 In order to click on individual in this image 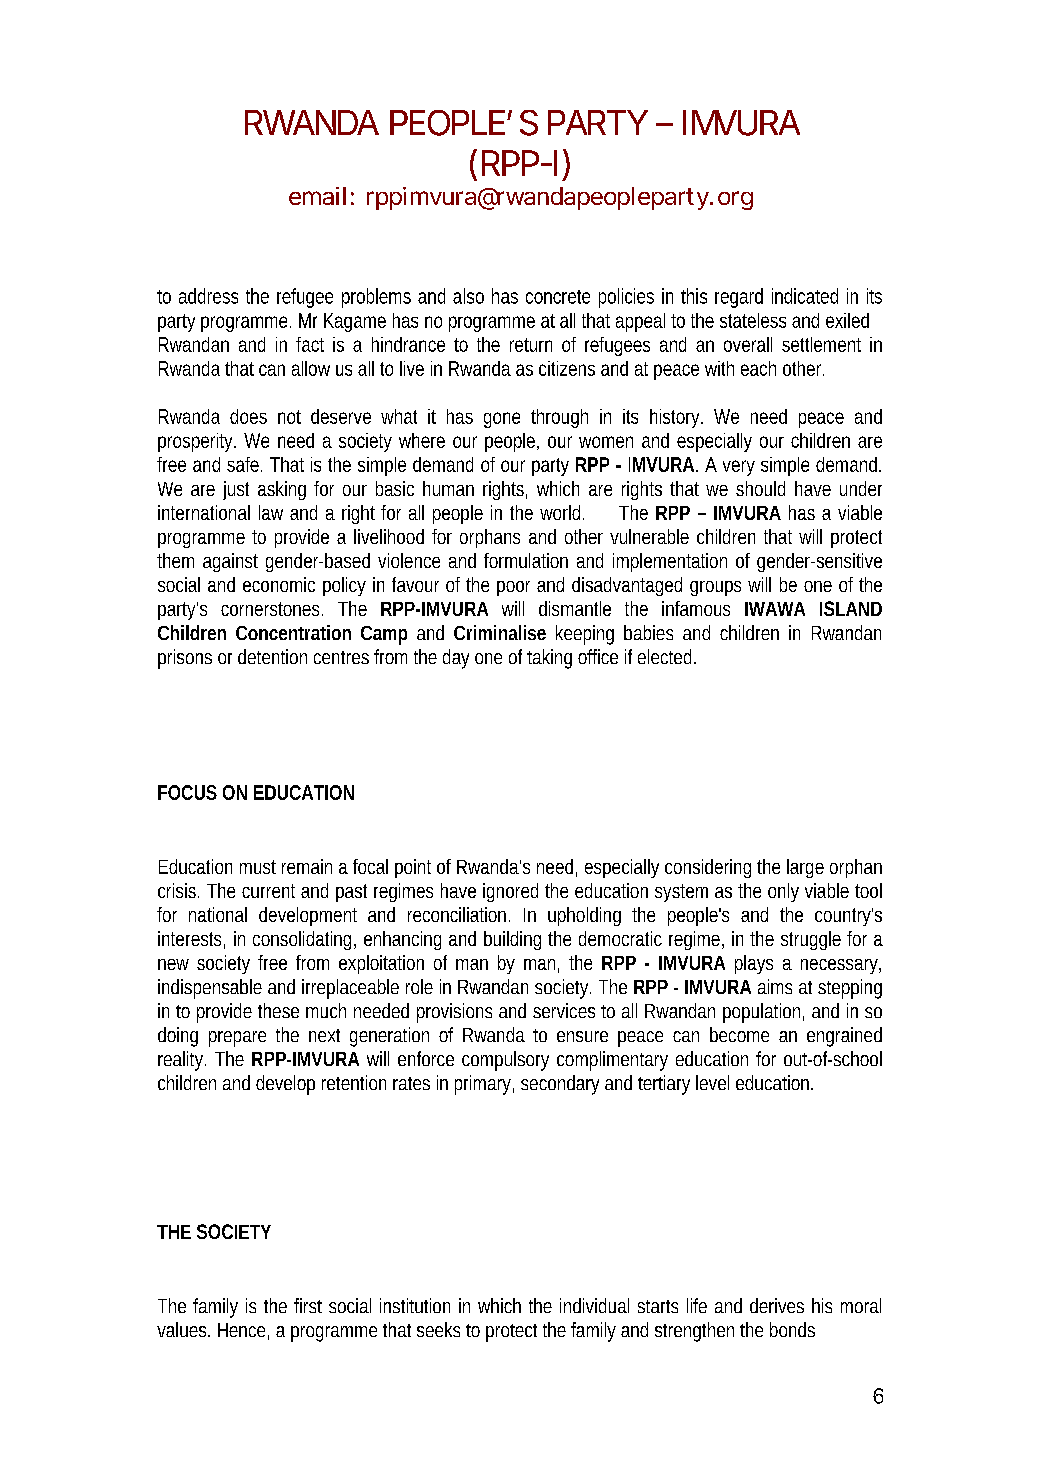, I will do `click(594, 1305)`.
